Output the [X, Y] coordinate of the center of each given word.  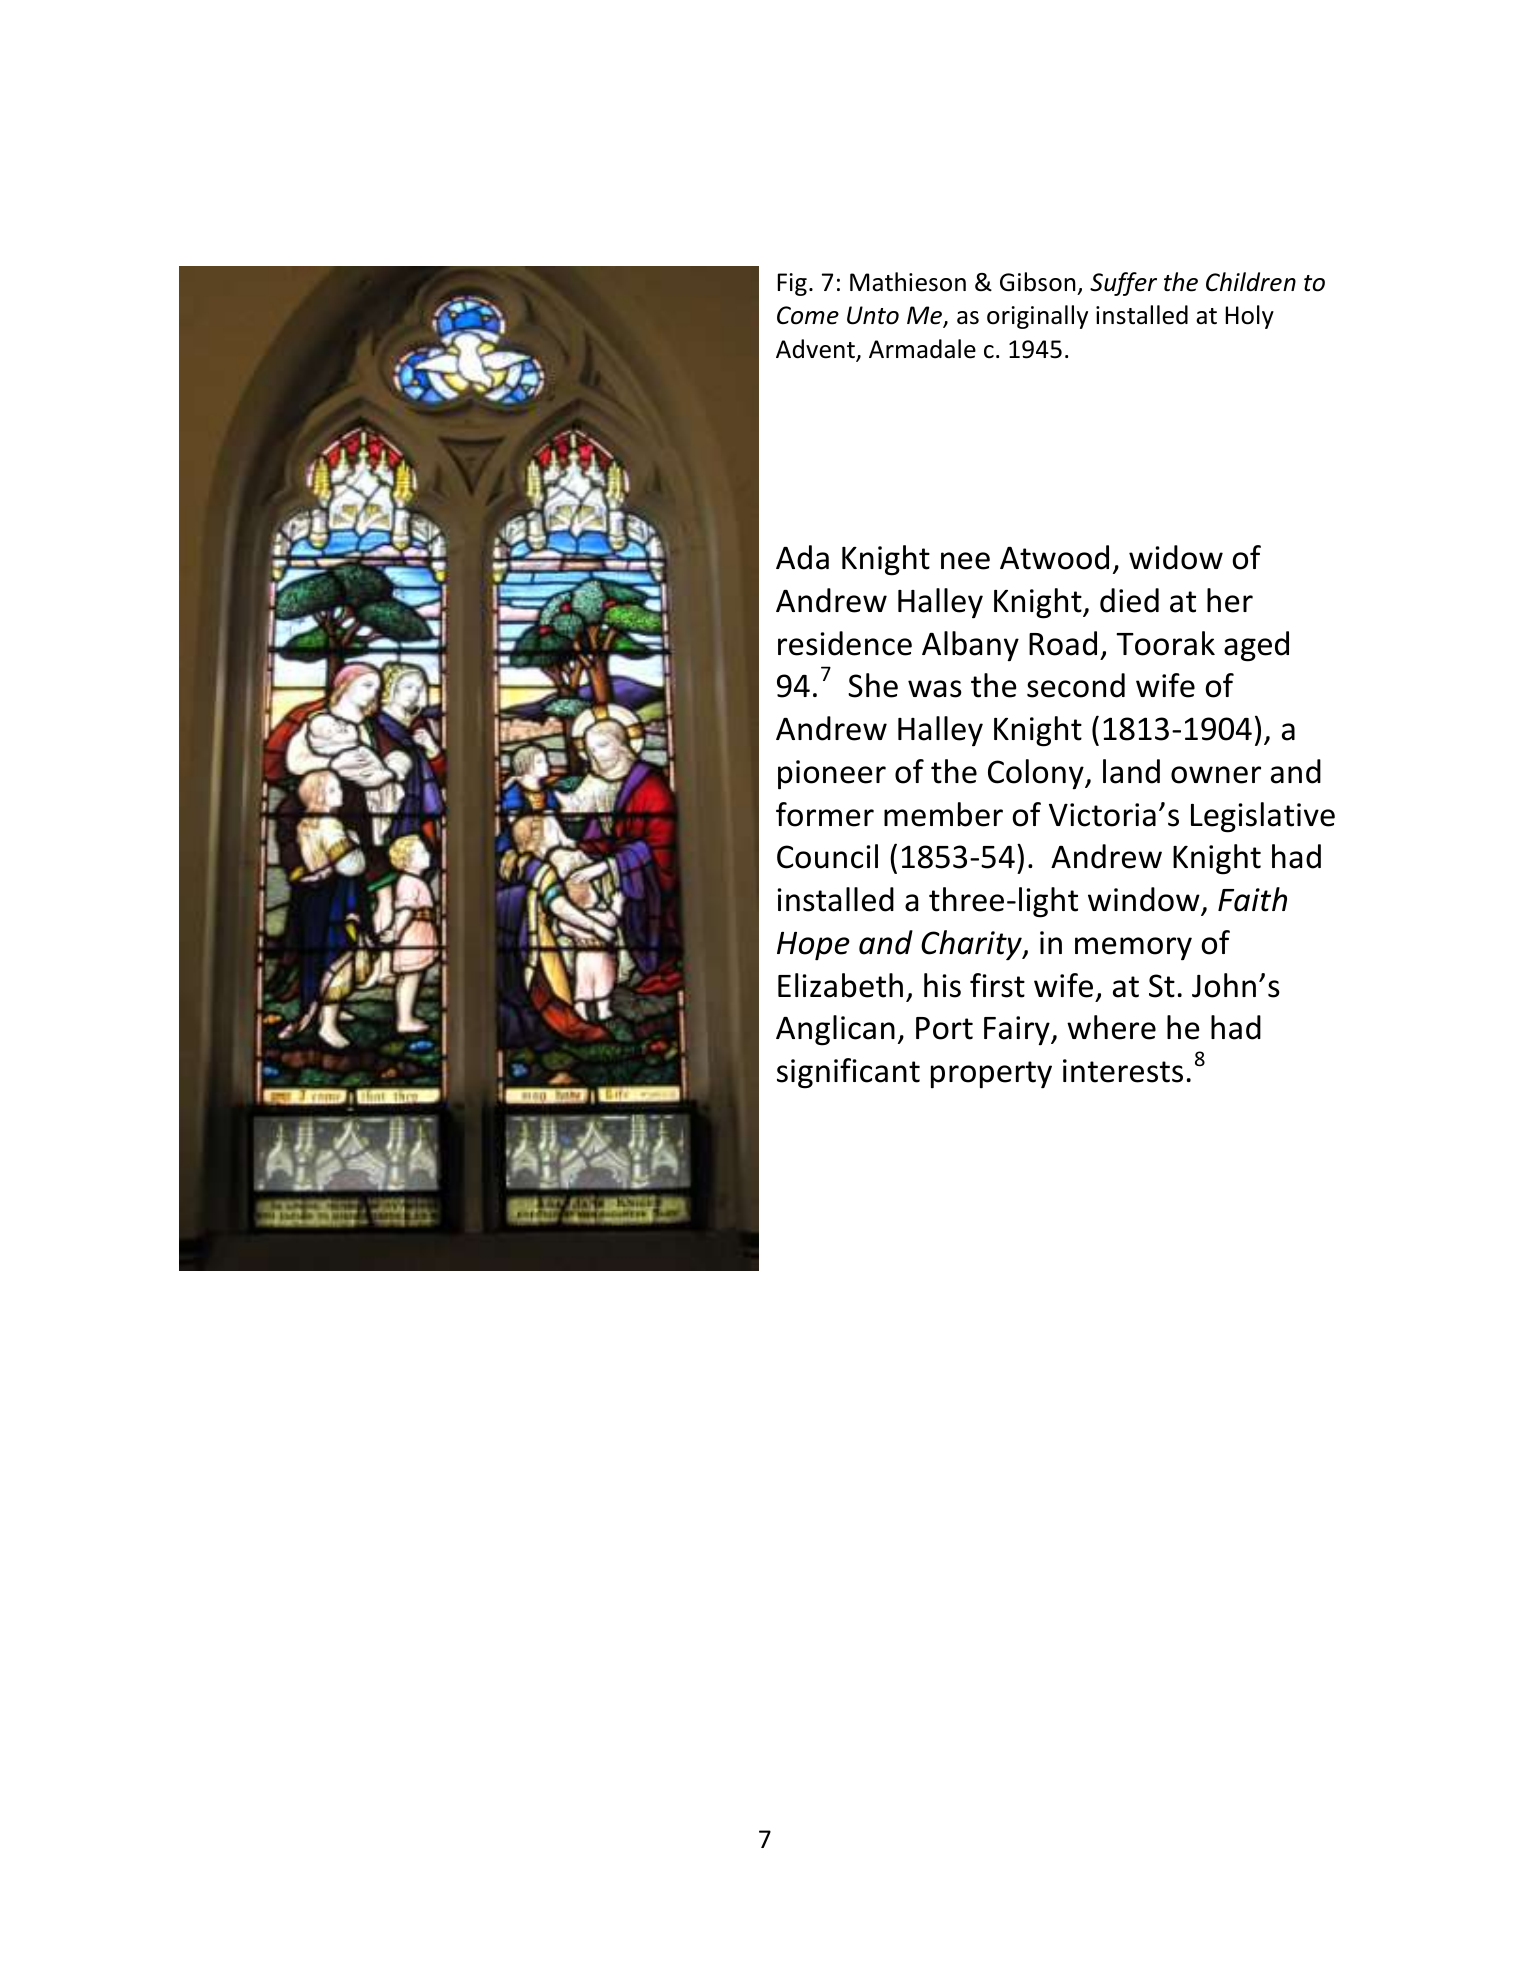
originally [1037, 317]
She [873, 685]
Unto [873, 315]
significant [848, 1073]
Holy [1250, 317]
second [1076, 685]
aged [1256, 646]
